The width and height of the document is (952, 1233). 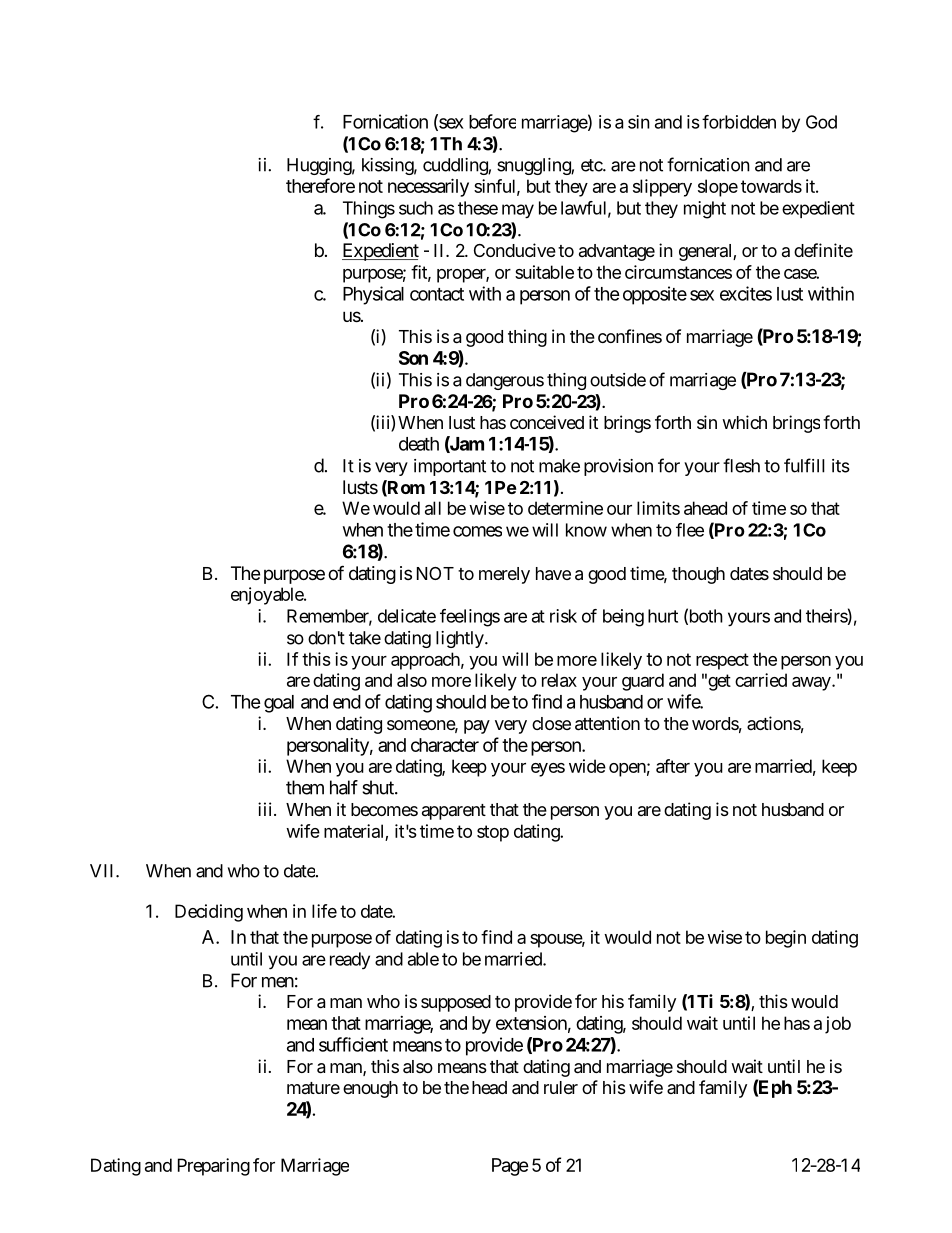 What do you see at coordinates (416, 208) in the document?
I see `such` at bounding box center [416, 208].
